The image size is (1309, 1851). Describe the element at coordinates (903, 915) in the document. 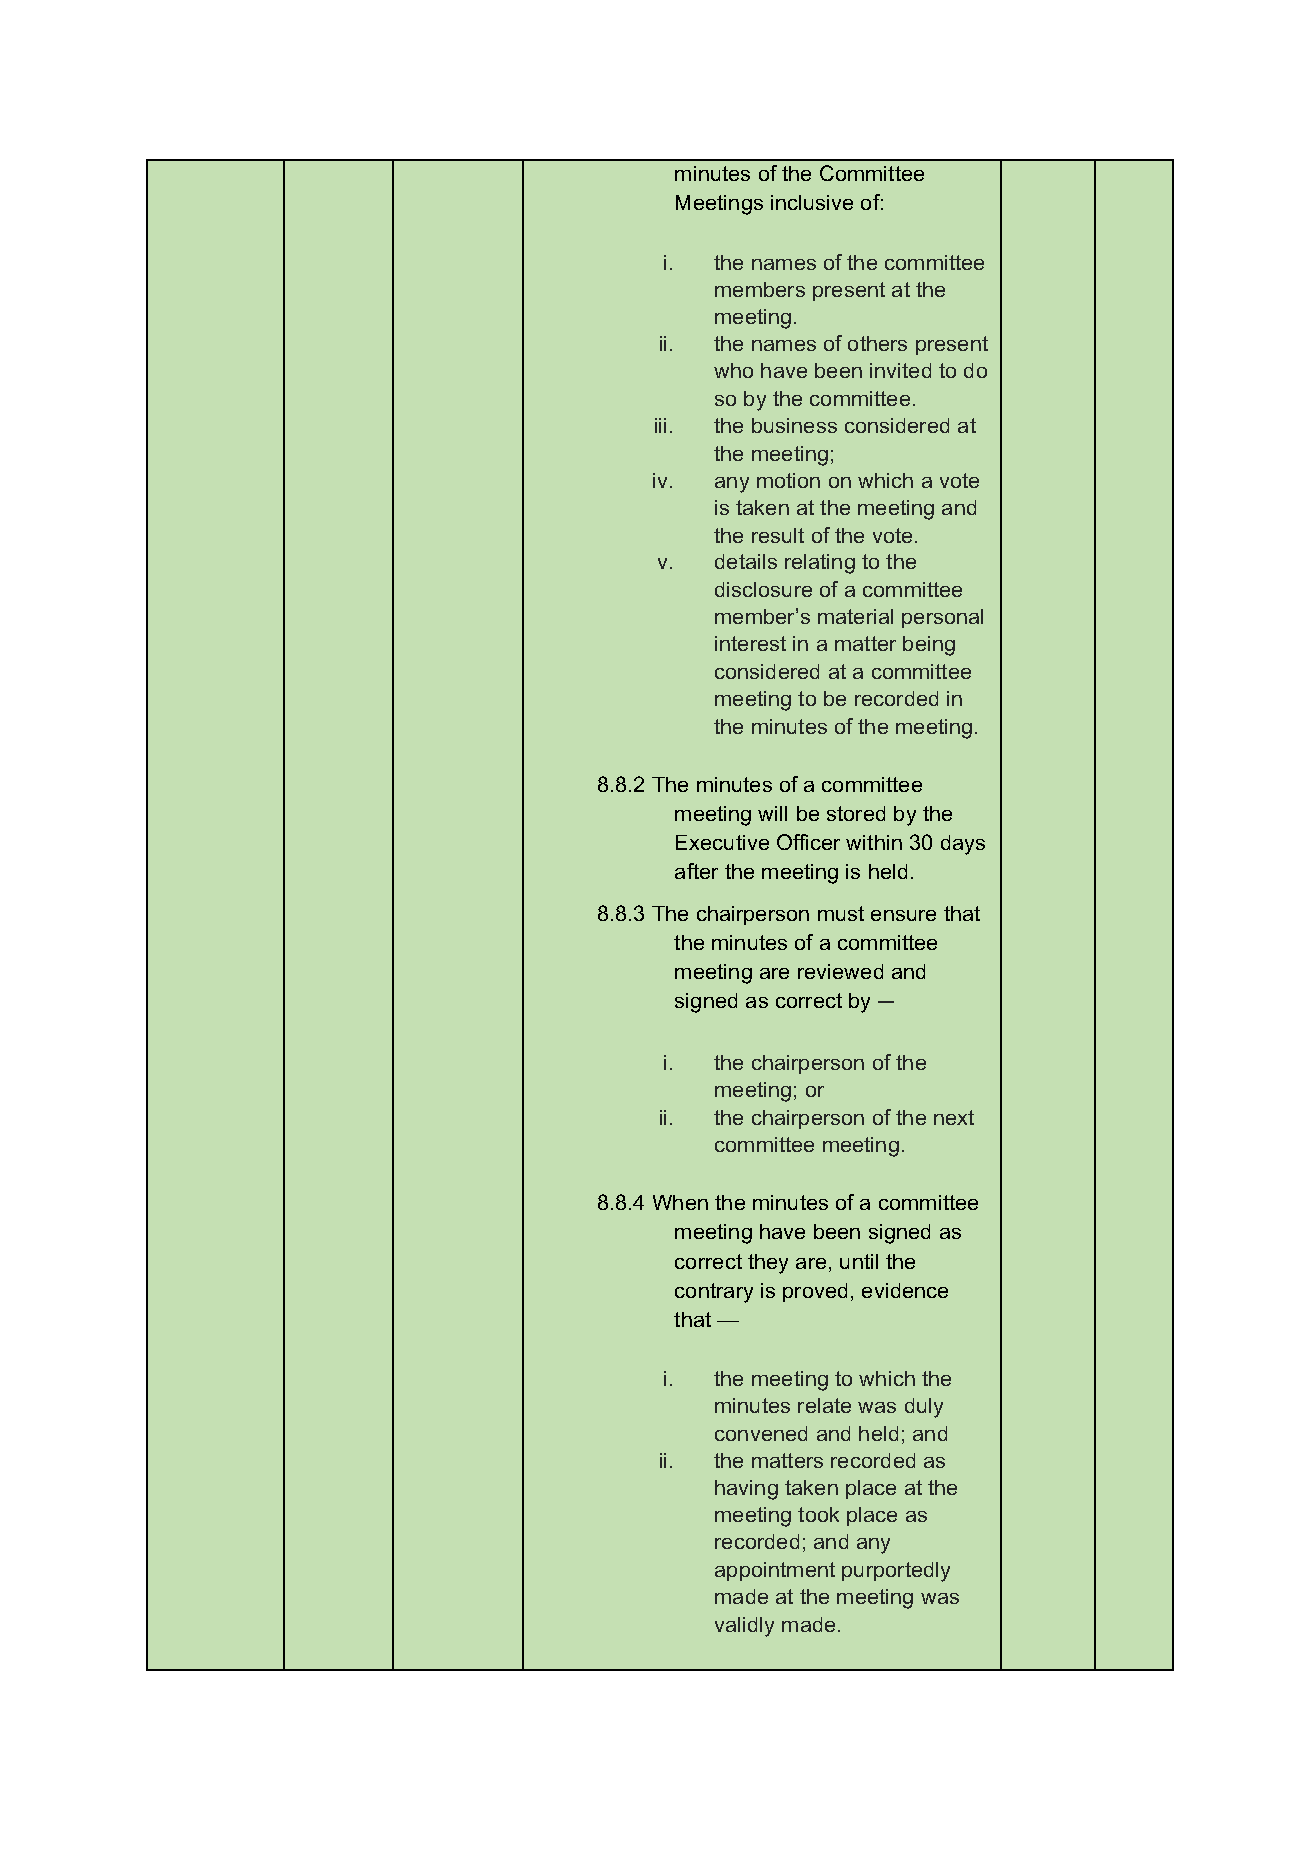

I see `ensure` at that location.
